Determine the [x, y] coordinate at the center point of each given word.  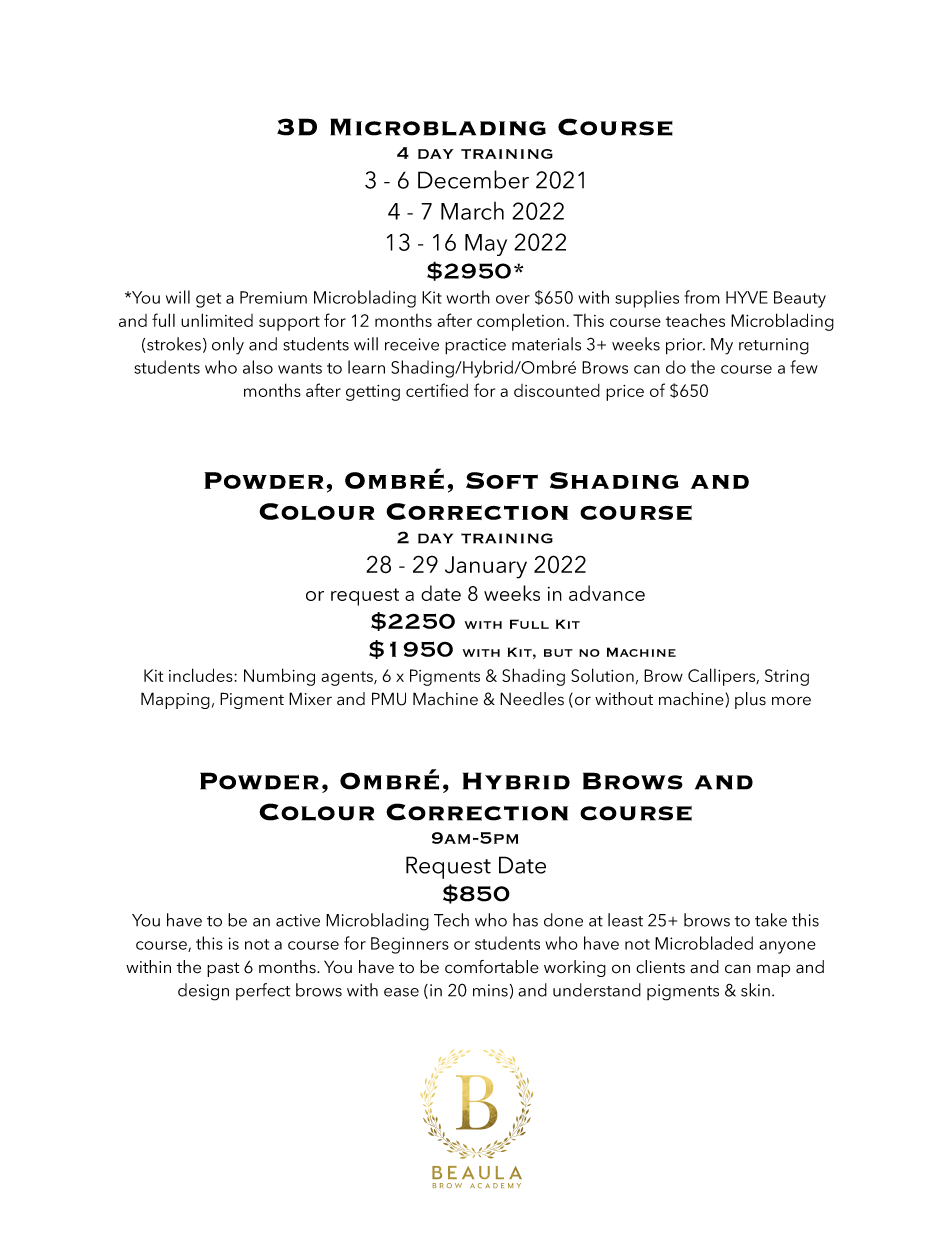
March [472, 211]
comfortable [492, 967]
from [702, 297]
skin [755, 990]
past [223, 969]
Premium [273, 297]
